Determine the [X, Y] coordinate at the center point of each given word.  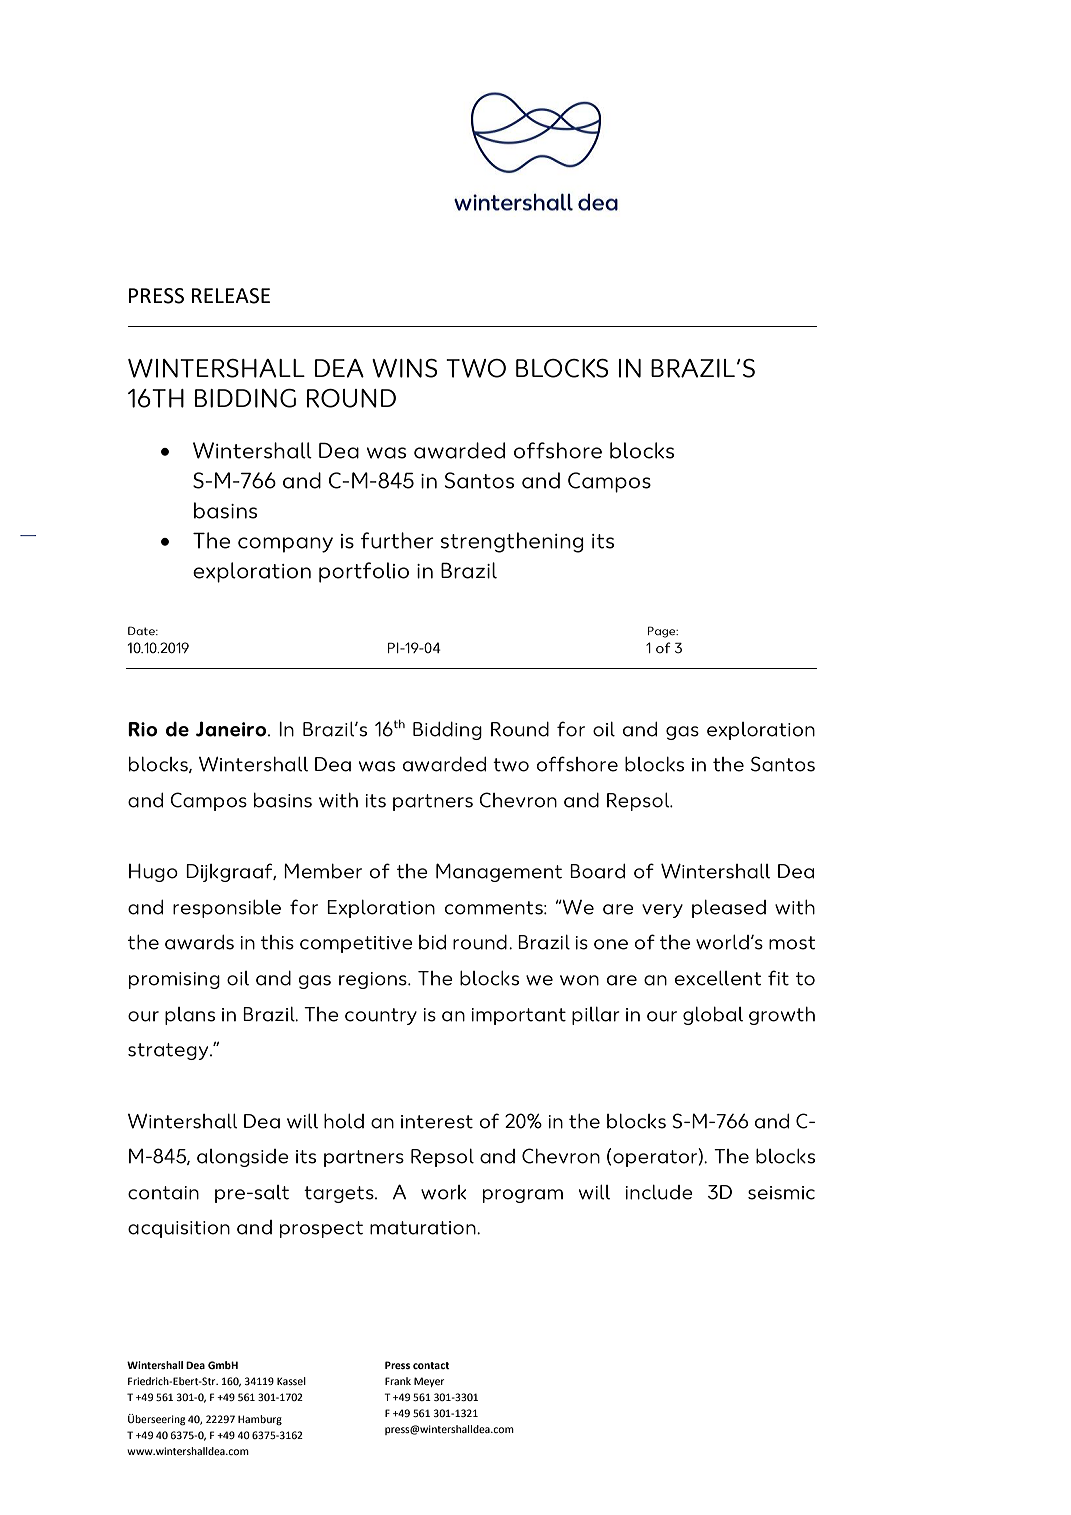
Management [499, 872]
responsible [227, 908]
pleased [729, 909]
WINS [404, 368]
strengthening [512, 542]
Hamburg [260, 1420]
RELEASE [231, 296]
